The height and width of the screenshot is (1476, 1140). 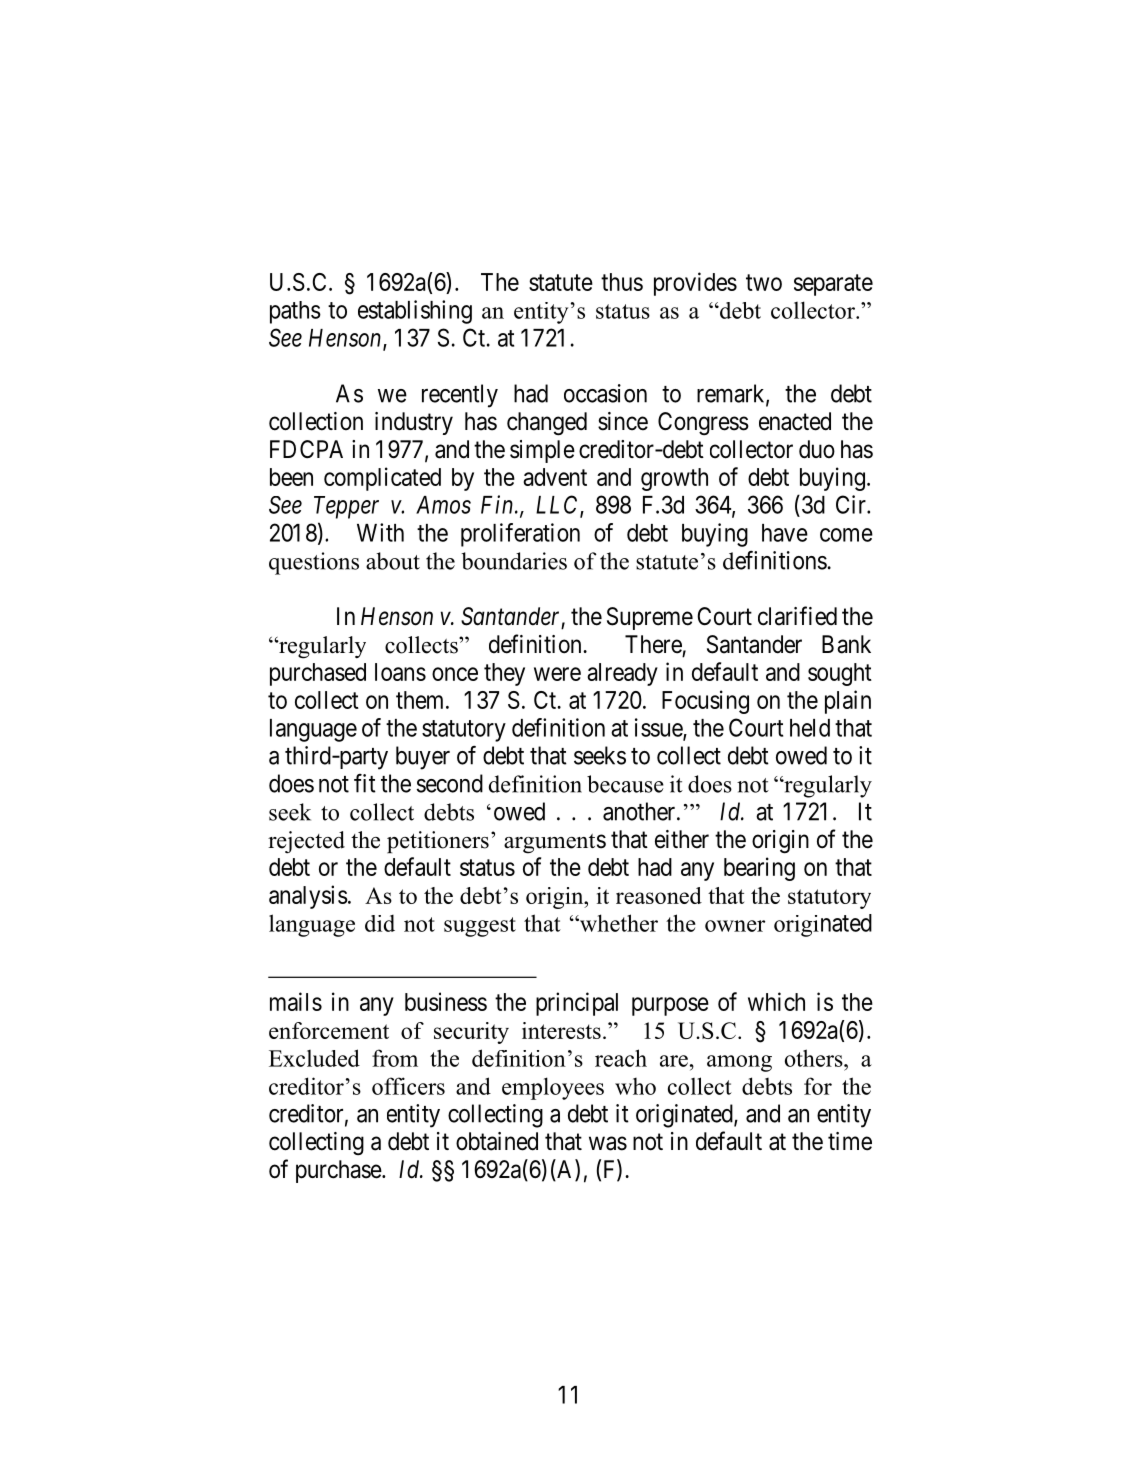 What do you see at coordinates (408, 1086) in the screenshot?
I see `officers` at bounding box center [408, 1086].
